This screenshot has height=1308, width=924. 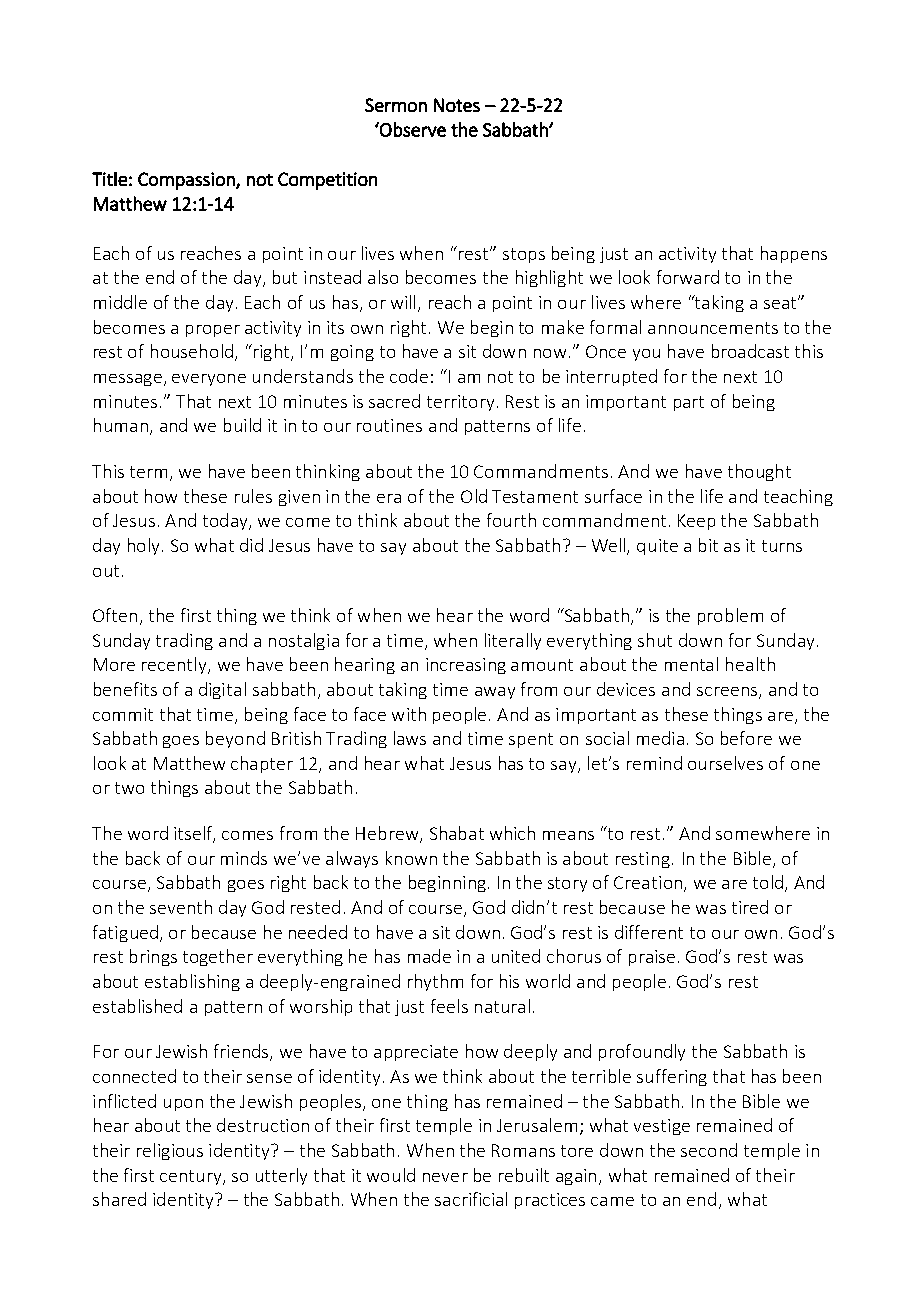 I want to click on Shabat, so click(x=457, y=833).
